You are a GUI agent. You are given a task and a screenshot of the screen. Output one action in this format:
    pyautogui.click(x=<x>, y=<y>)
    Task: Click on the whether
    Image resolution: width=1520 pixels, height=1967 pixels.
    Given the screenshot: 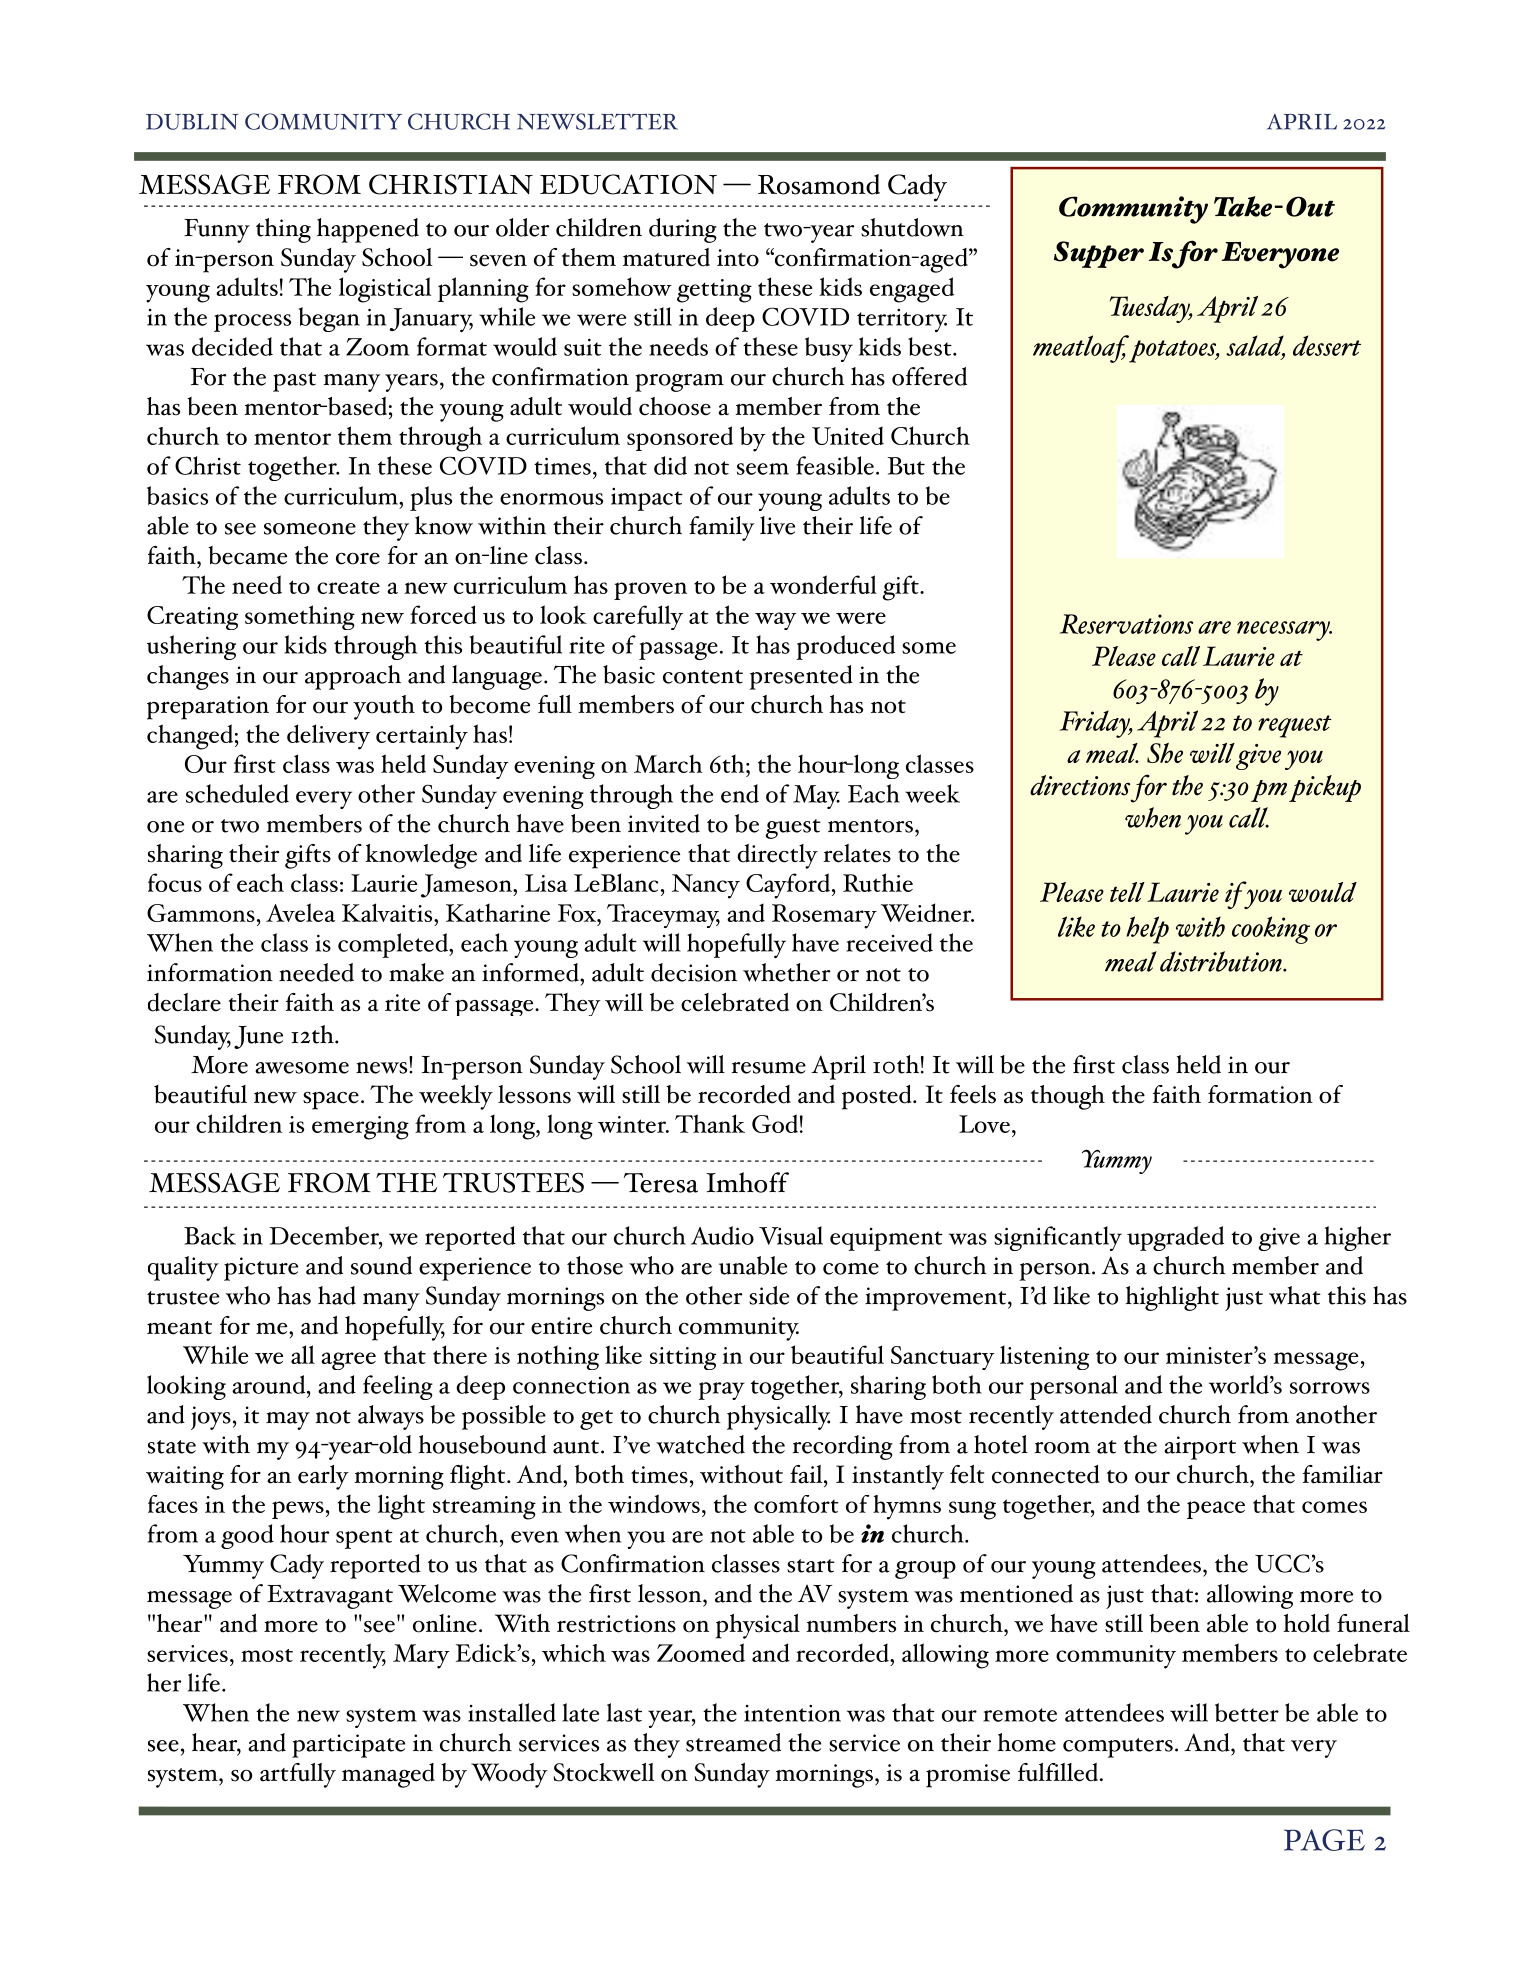 What is the action you would take?
    pyautogui.click(x=786, y=972)
